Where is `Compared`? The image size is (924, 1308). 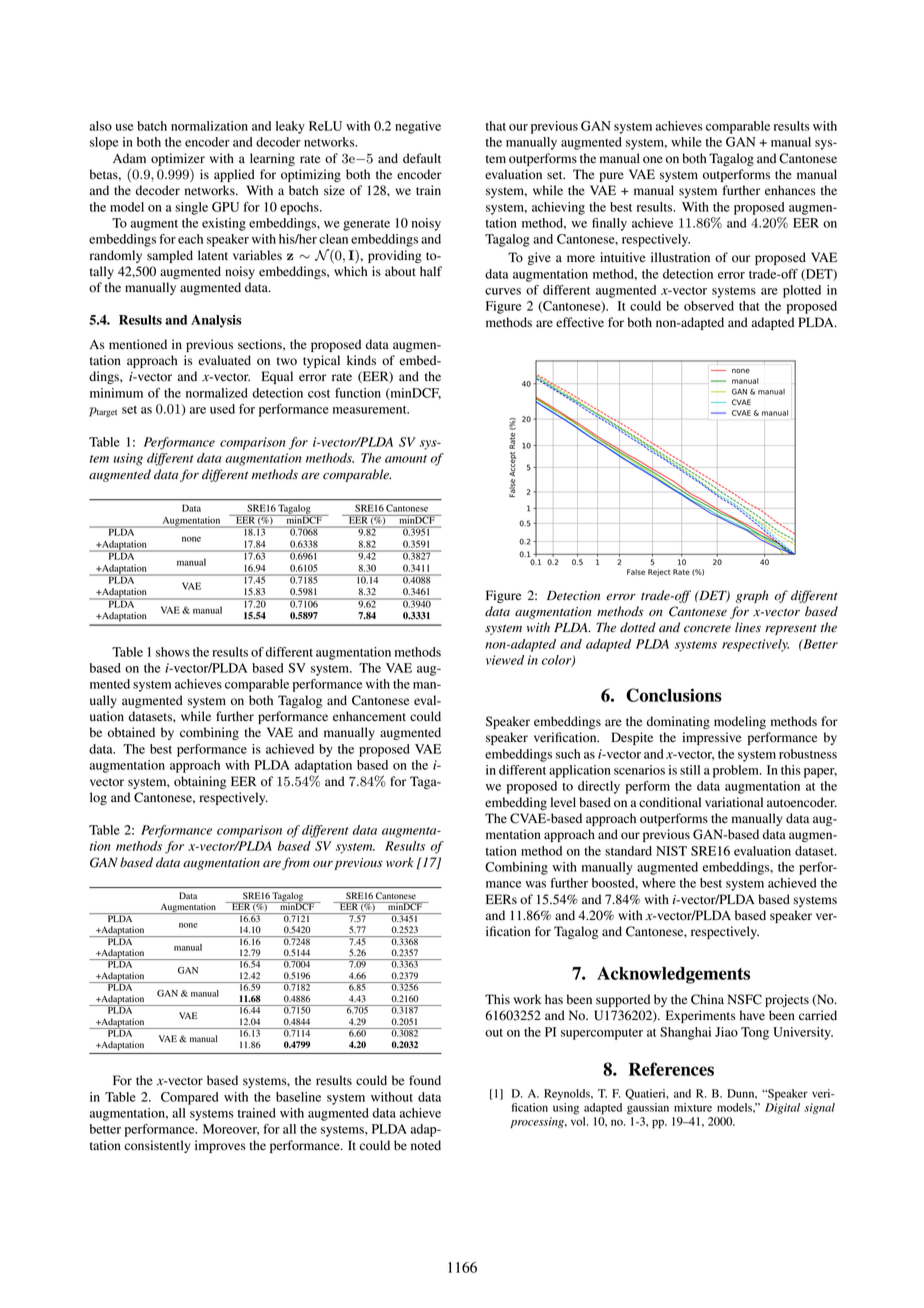 Compared is located at coordinates (190, 1098).
